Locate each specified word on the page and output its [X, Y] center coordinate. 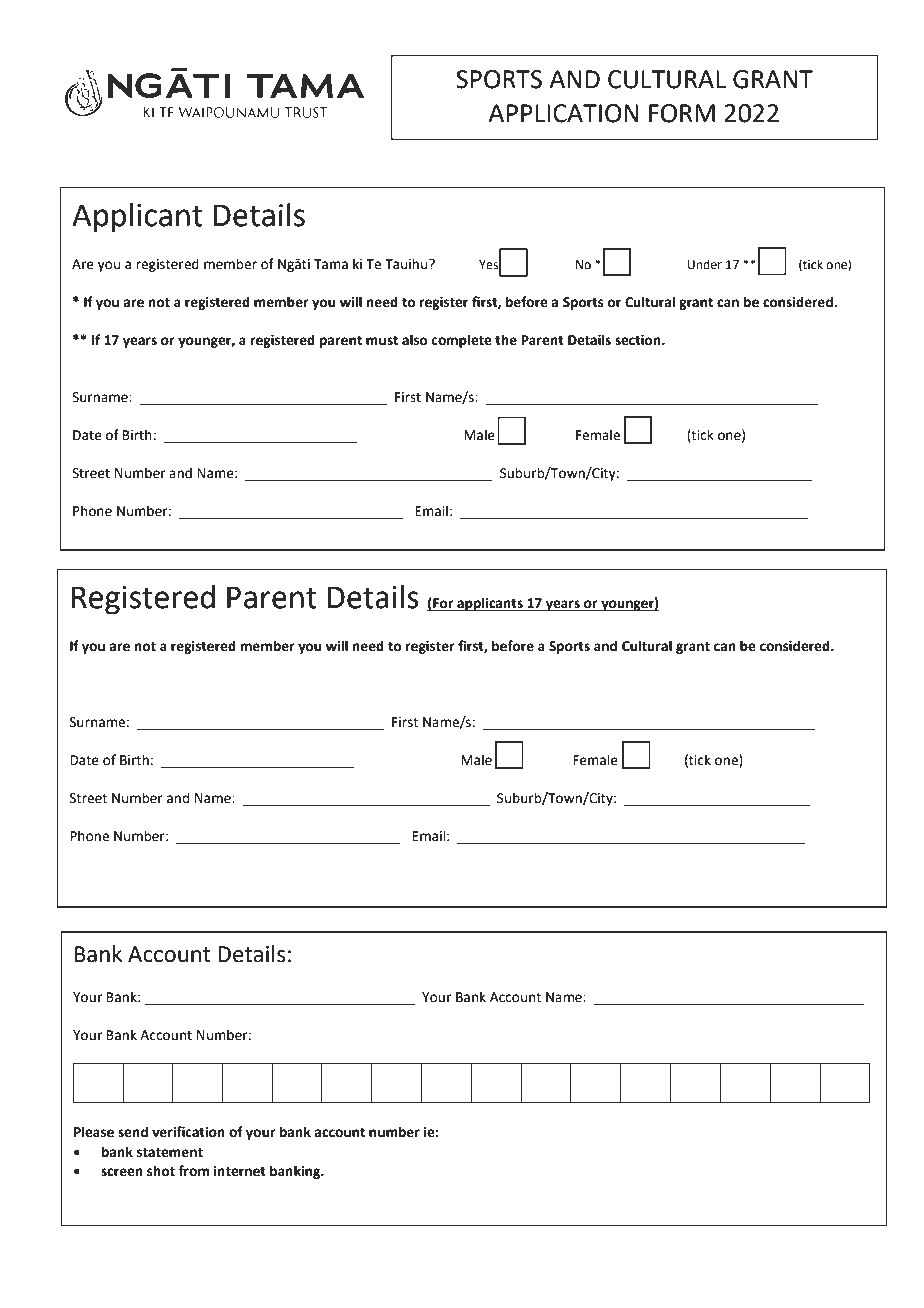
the [506, 340]
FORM [682, 113]
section [639, 340]
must [382, 341]
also [415, 340]
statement [170, 1153]
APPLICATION [563, 113]
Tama [331, 264]
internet [240, 1171]
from [193, 1171]
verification [188, 1132]
